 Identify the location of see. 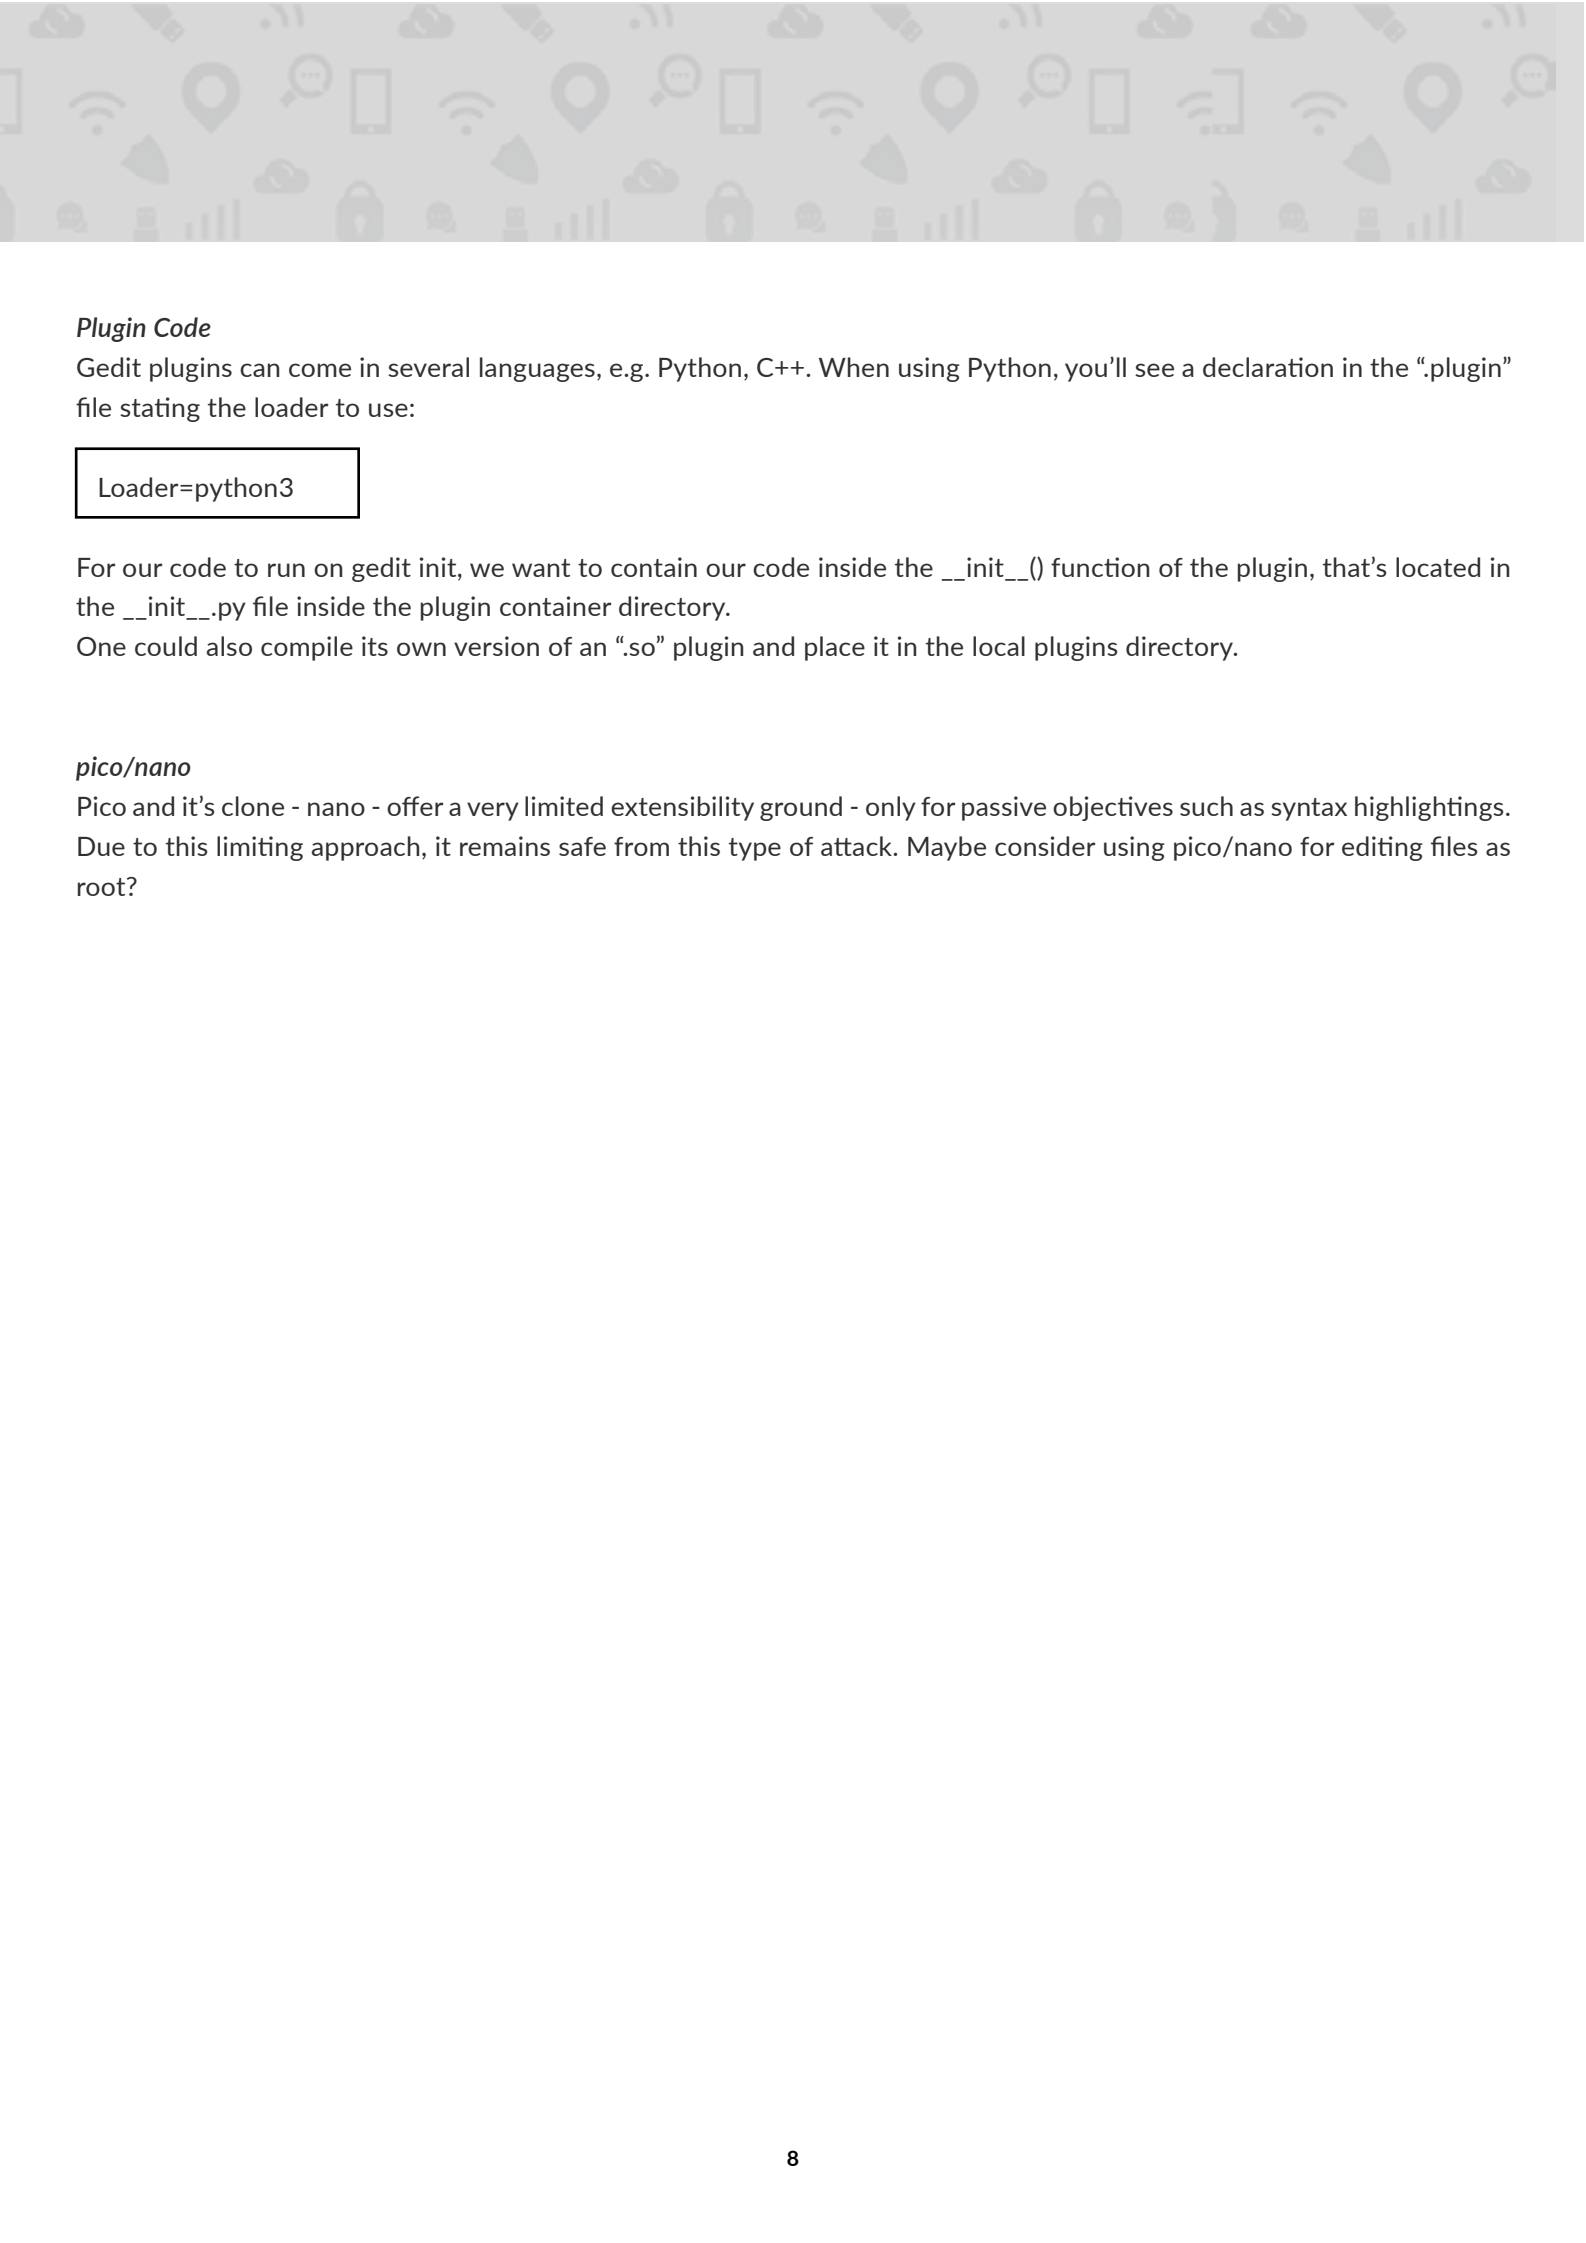
(1154, 370).
